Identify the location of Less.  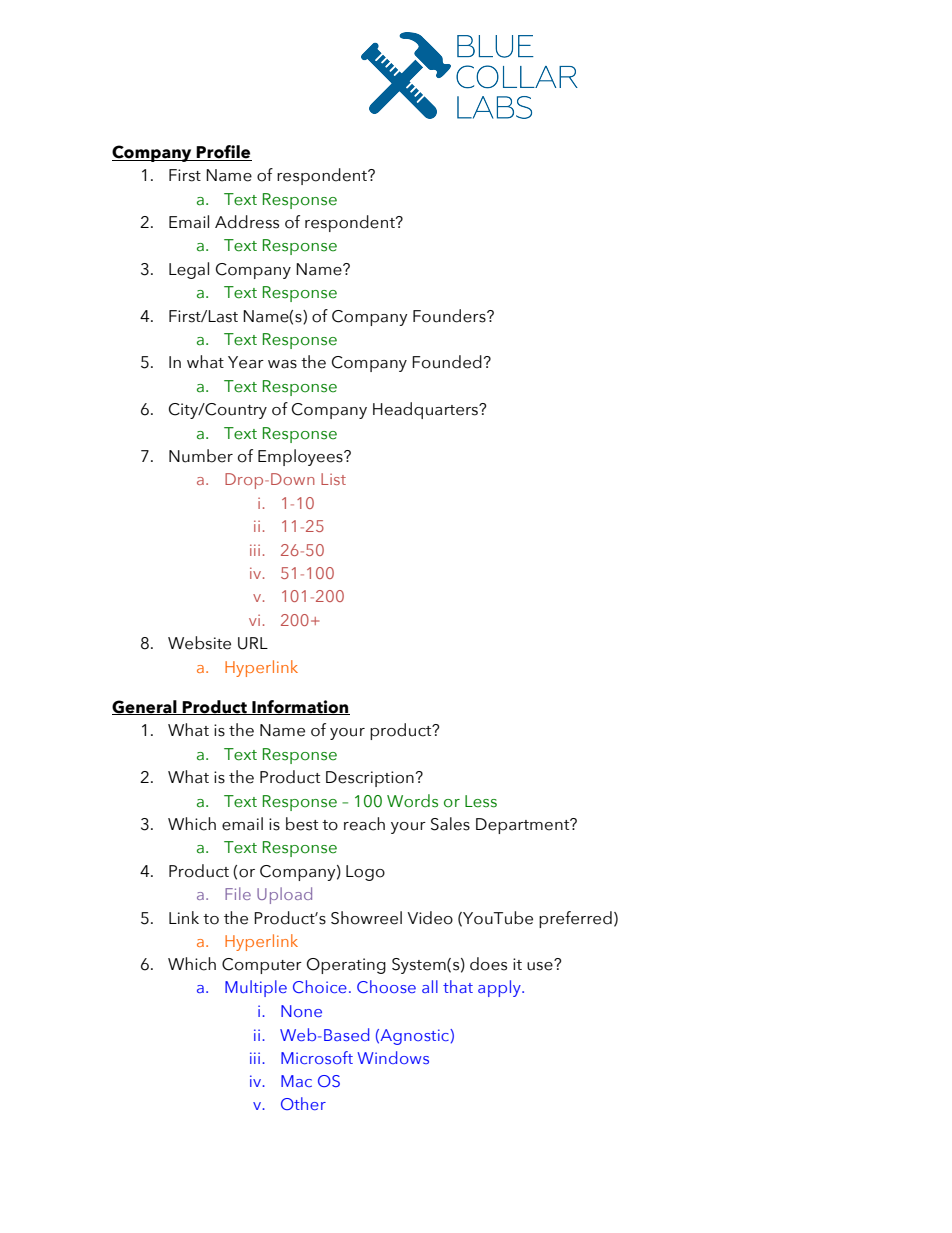
(481, 801).
